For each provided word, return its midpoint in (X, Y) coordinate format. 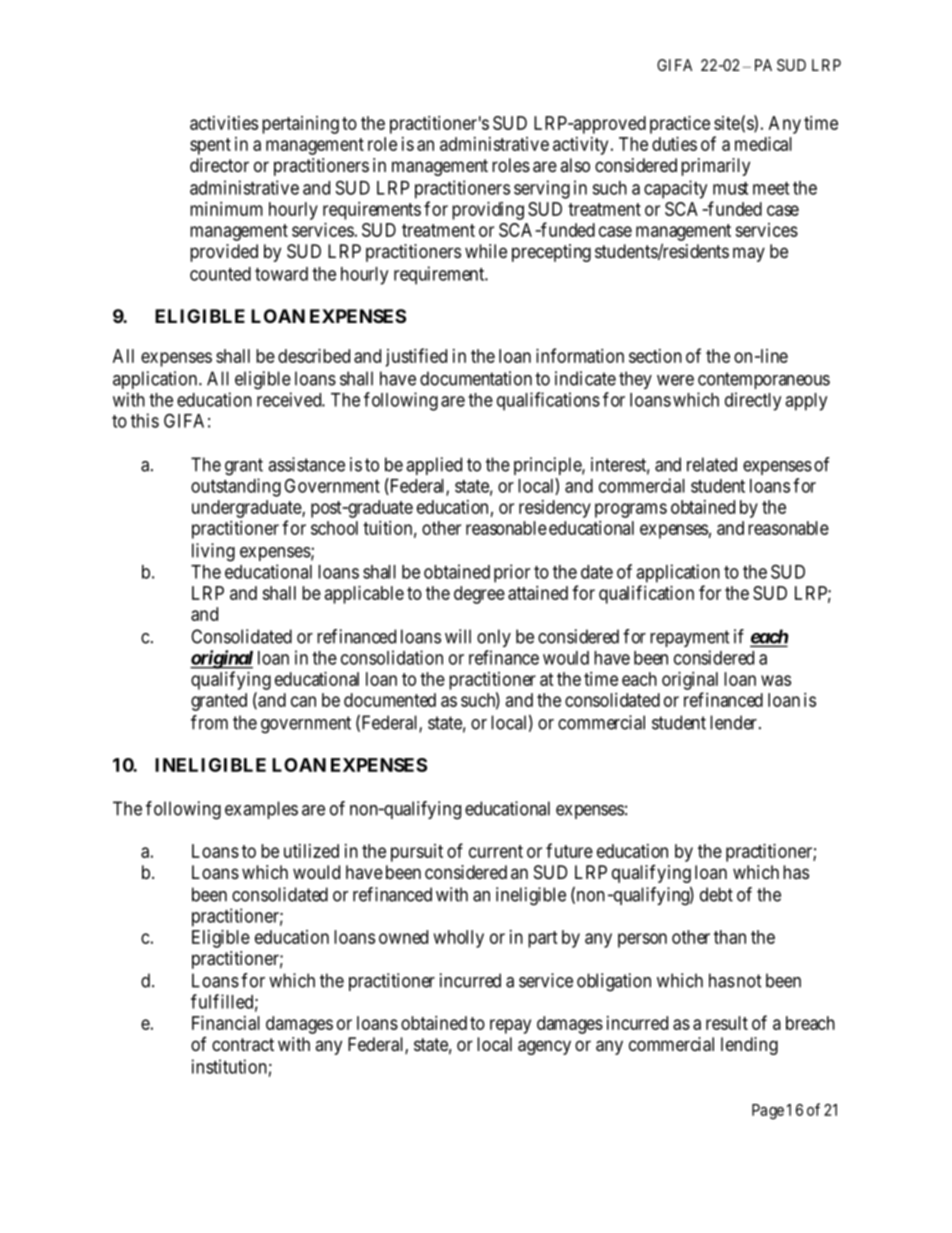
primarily (715, 167)
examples (261, 810)
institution (229, 1066)
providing (488, 211)
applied (434, 466)
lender (733, 722)
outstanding (236, 487)
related (712, 464)
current (496, 851)
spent (210, 146)
